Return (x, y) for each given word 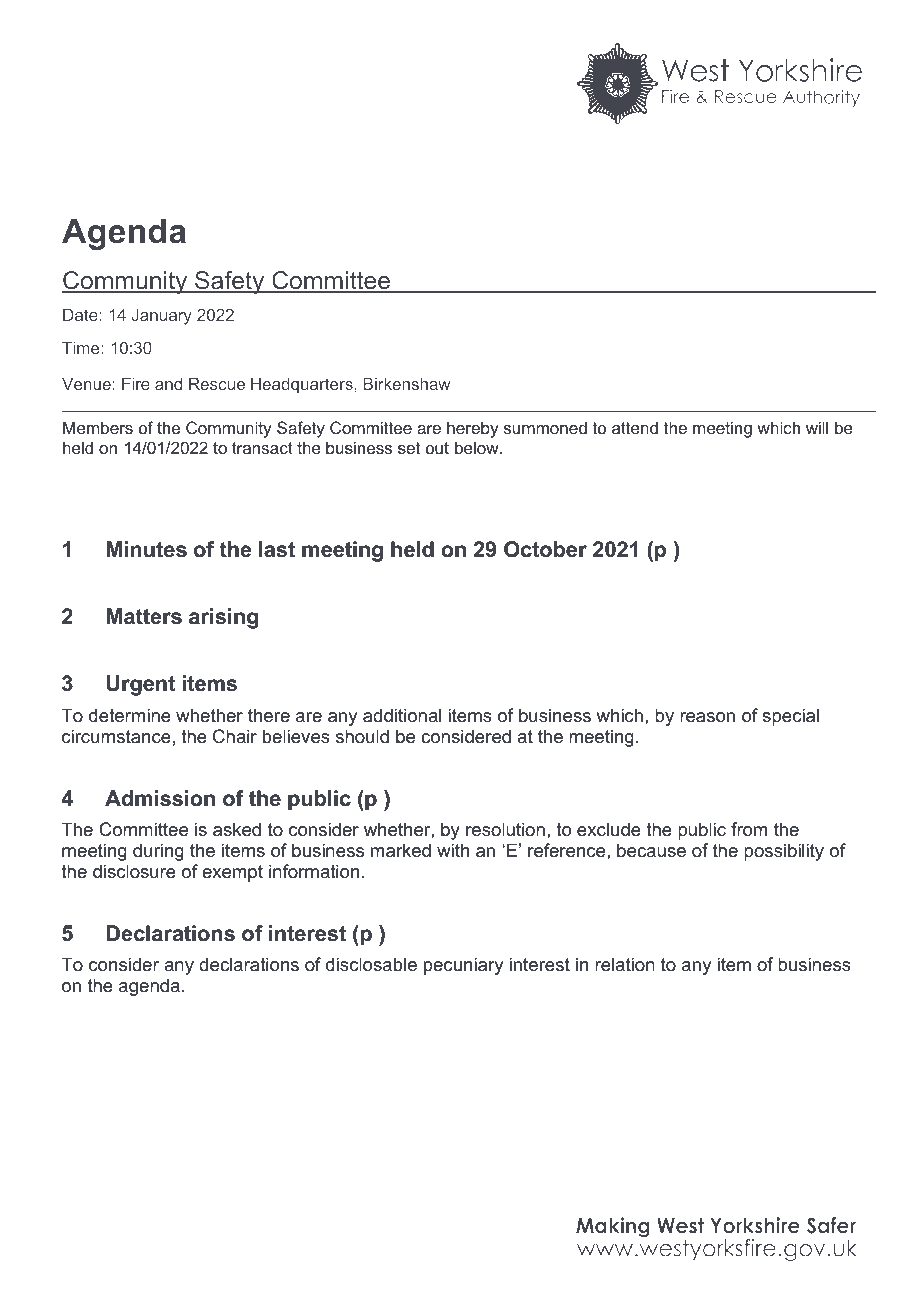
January (162, 317)
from (749, 829)
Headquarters (302, 386)
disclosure (134, 871)
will (817, 427)
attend (635, 427)
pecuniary (463, 966)
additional (402, 715)
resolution (505, 829)
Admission (160, 798)
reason (707, 717)
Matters (144, 616)
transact (262, 448)
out (437, 448)
